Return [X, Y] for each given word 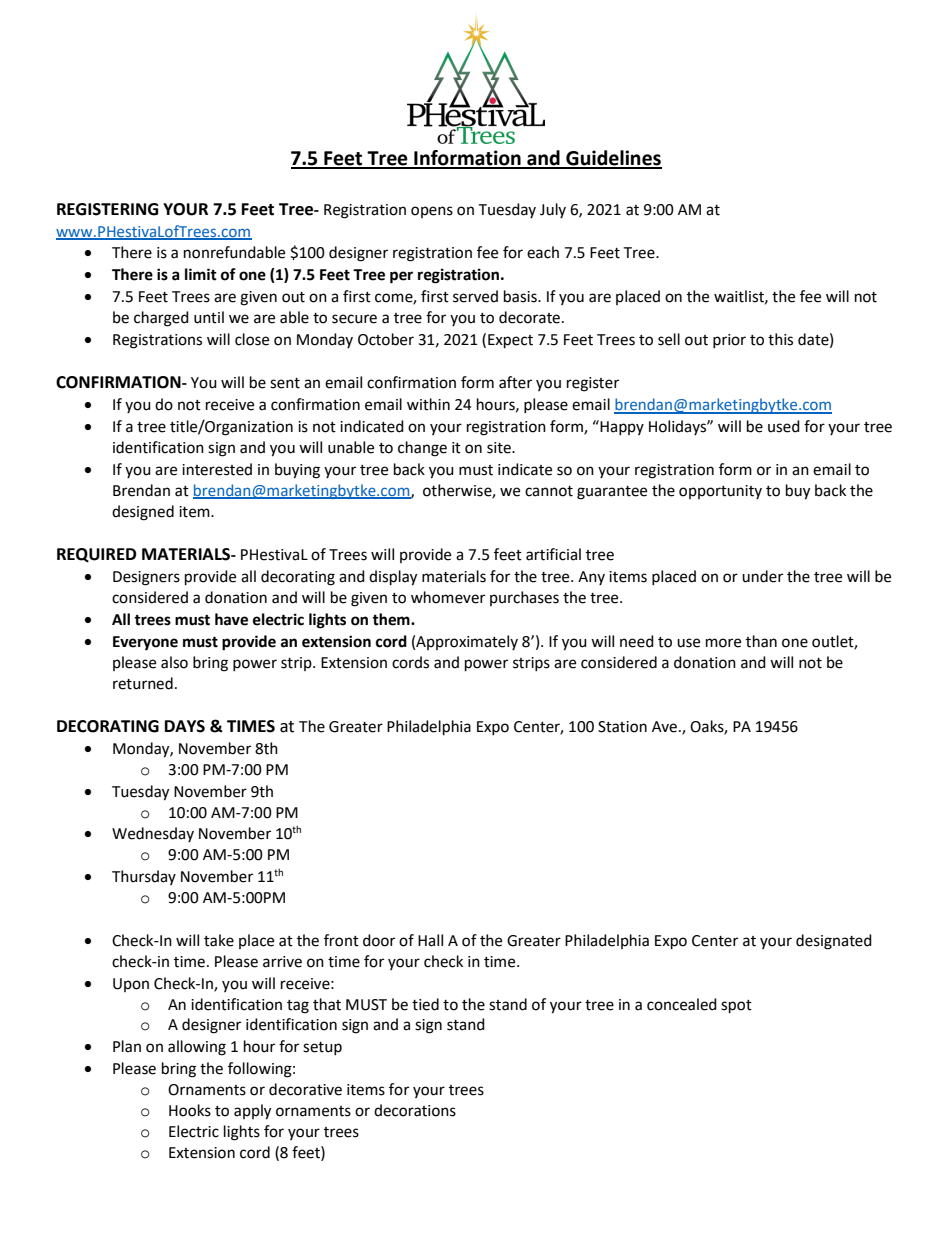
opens [432, 212]
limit [201, 274]
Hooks [190, 1110]
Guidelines [613, 159]
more [723, 643]
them [392, 619]
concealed [682, 1004]
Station [622, 727]
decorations [415, 1110]
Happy [621, 427]
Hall [430, 940]
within [428, 404]
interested [217, 469]
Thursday [144, 877]
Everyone [145, 643]
